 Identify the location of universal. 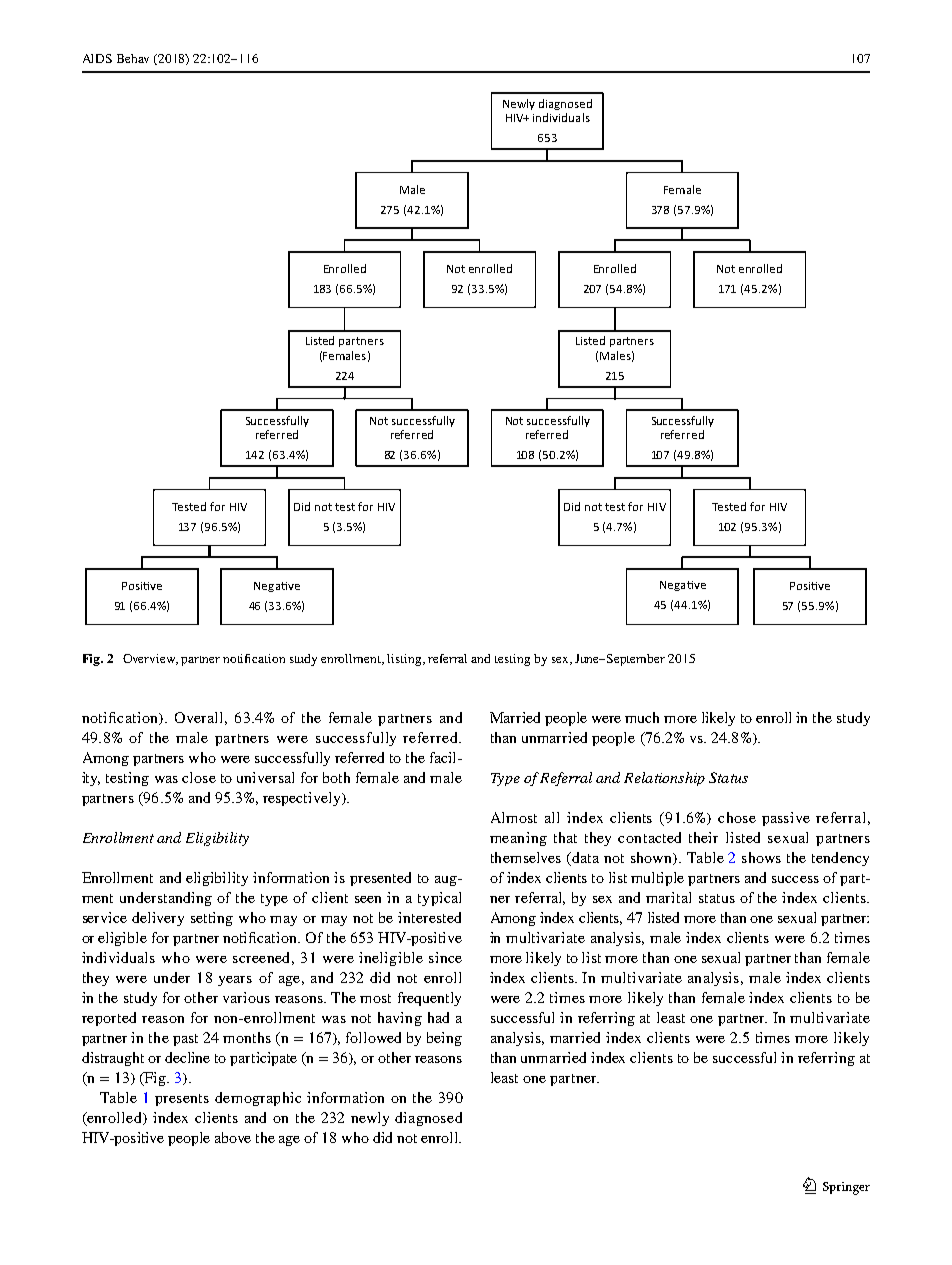
(265, 777).
